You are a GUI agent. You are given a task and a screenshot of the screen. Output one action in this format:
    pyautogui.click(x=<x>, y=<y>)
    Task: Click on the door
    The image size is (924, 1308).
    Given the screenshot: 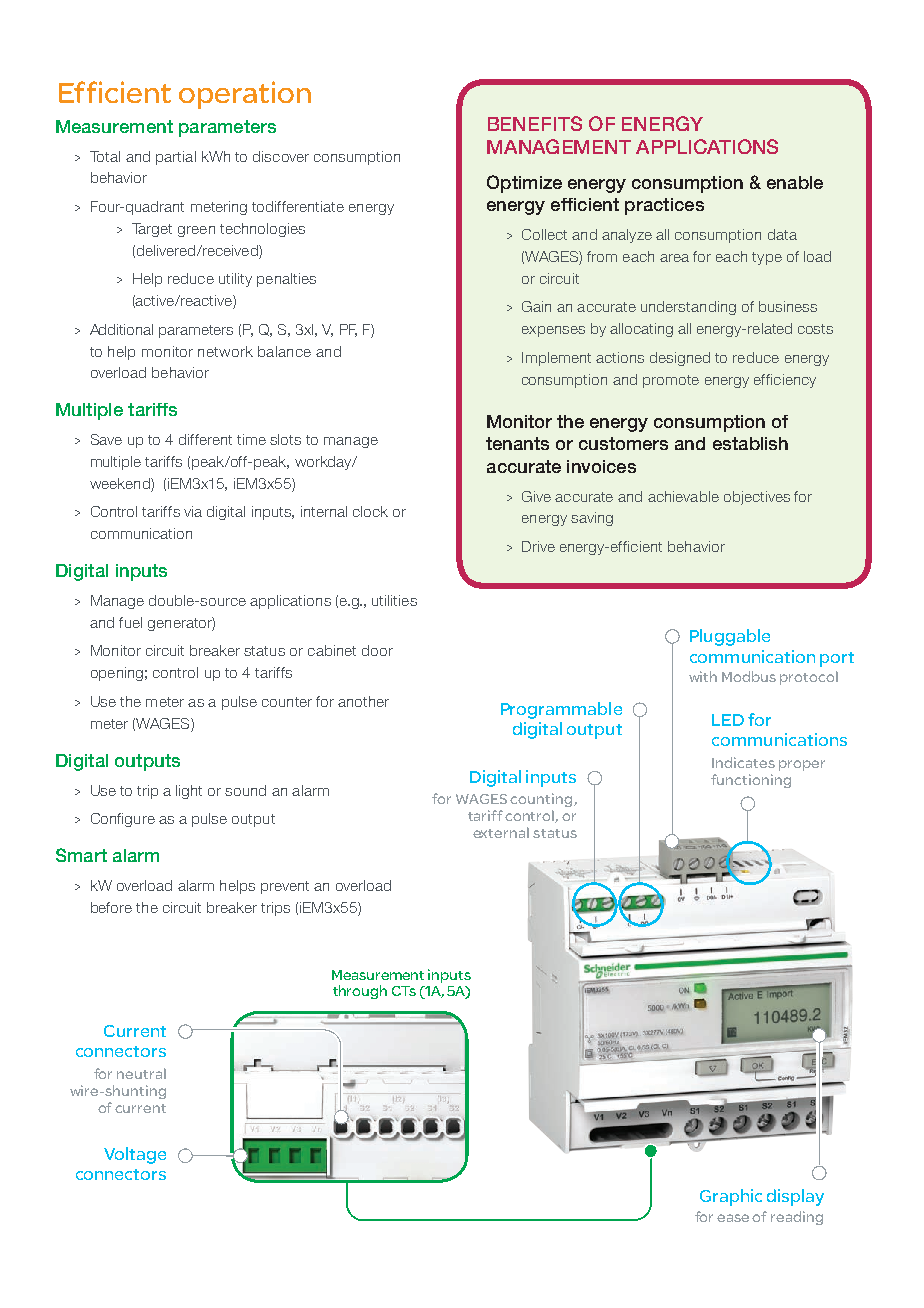 What is the action you would take?
    pyautogui.click(x=377, y=650)
